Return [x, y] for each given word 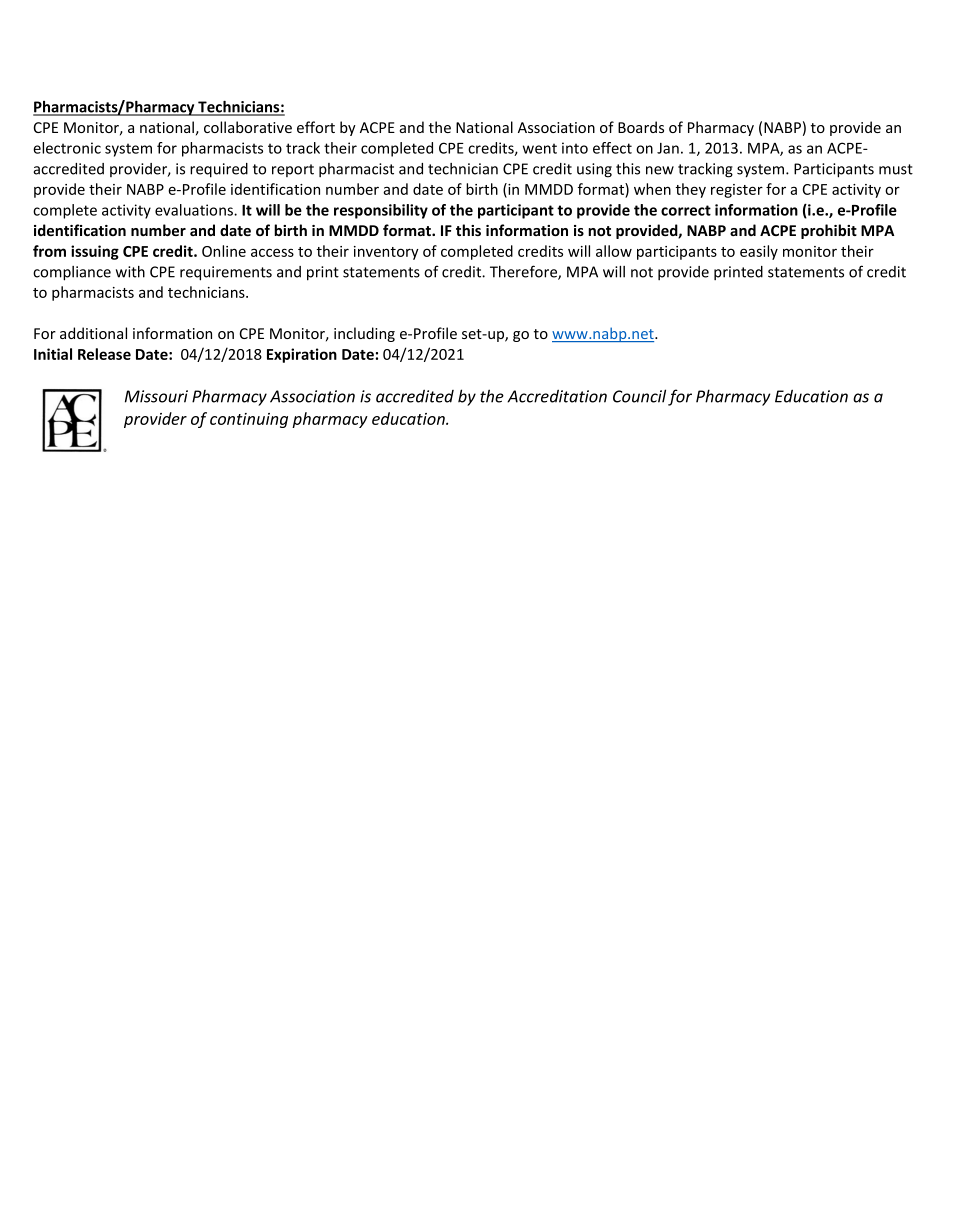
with [130, 272]
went [540, 148]
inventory [386, 253]
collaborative [248, 127]
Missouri [156, 396]
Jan [668, 148]
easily [759, 252]
